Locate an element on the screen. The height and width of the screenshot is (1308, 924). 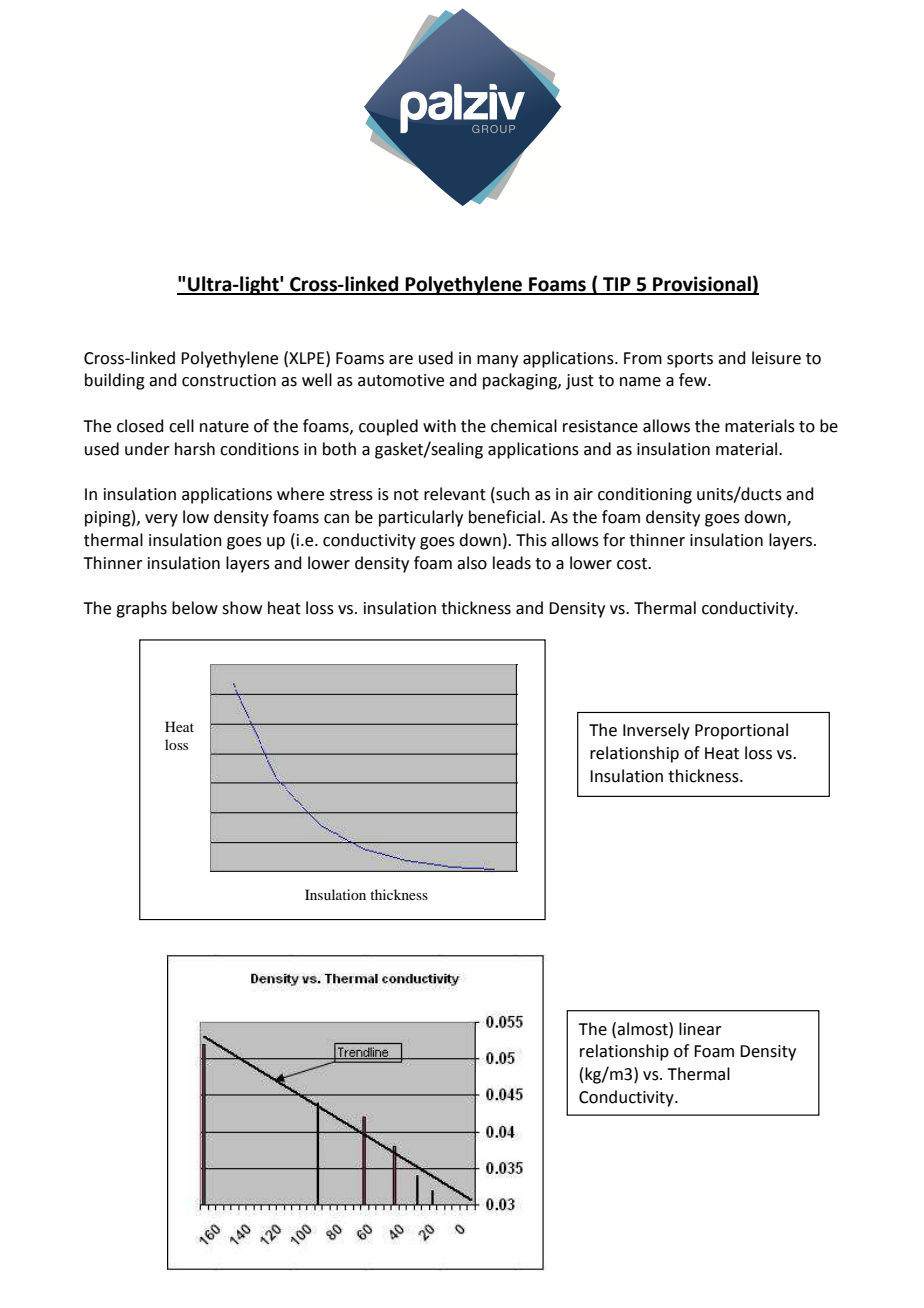
almost is located at coordinates (643, 1029).
